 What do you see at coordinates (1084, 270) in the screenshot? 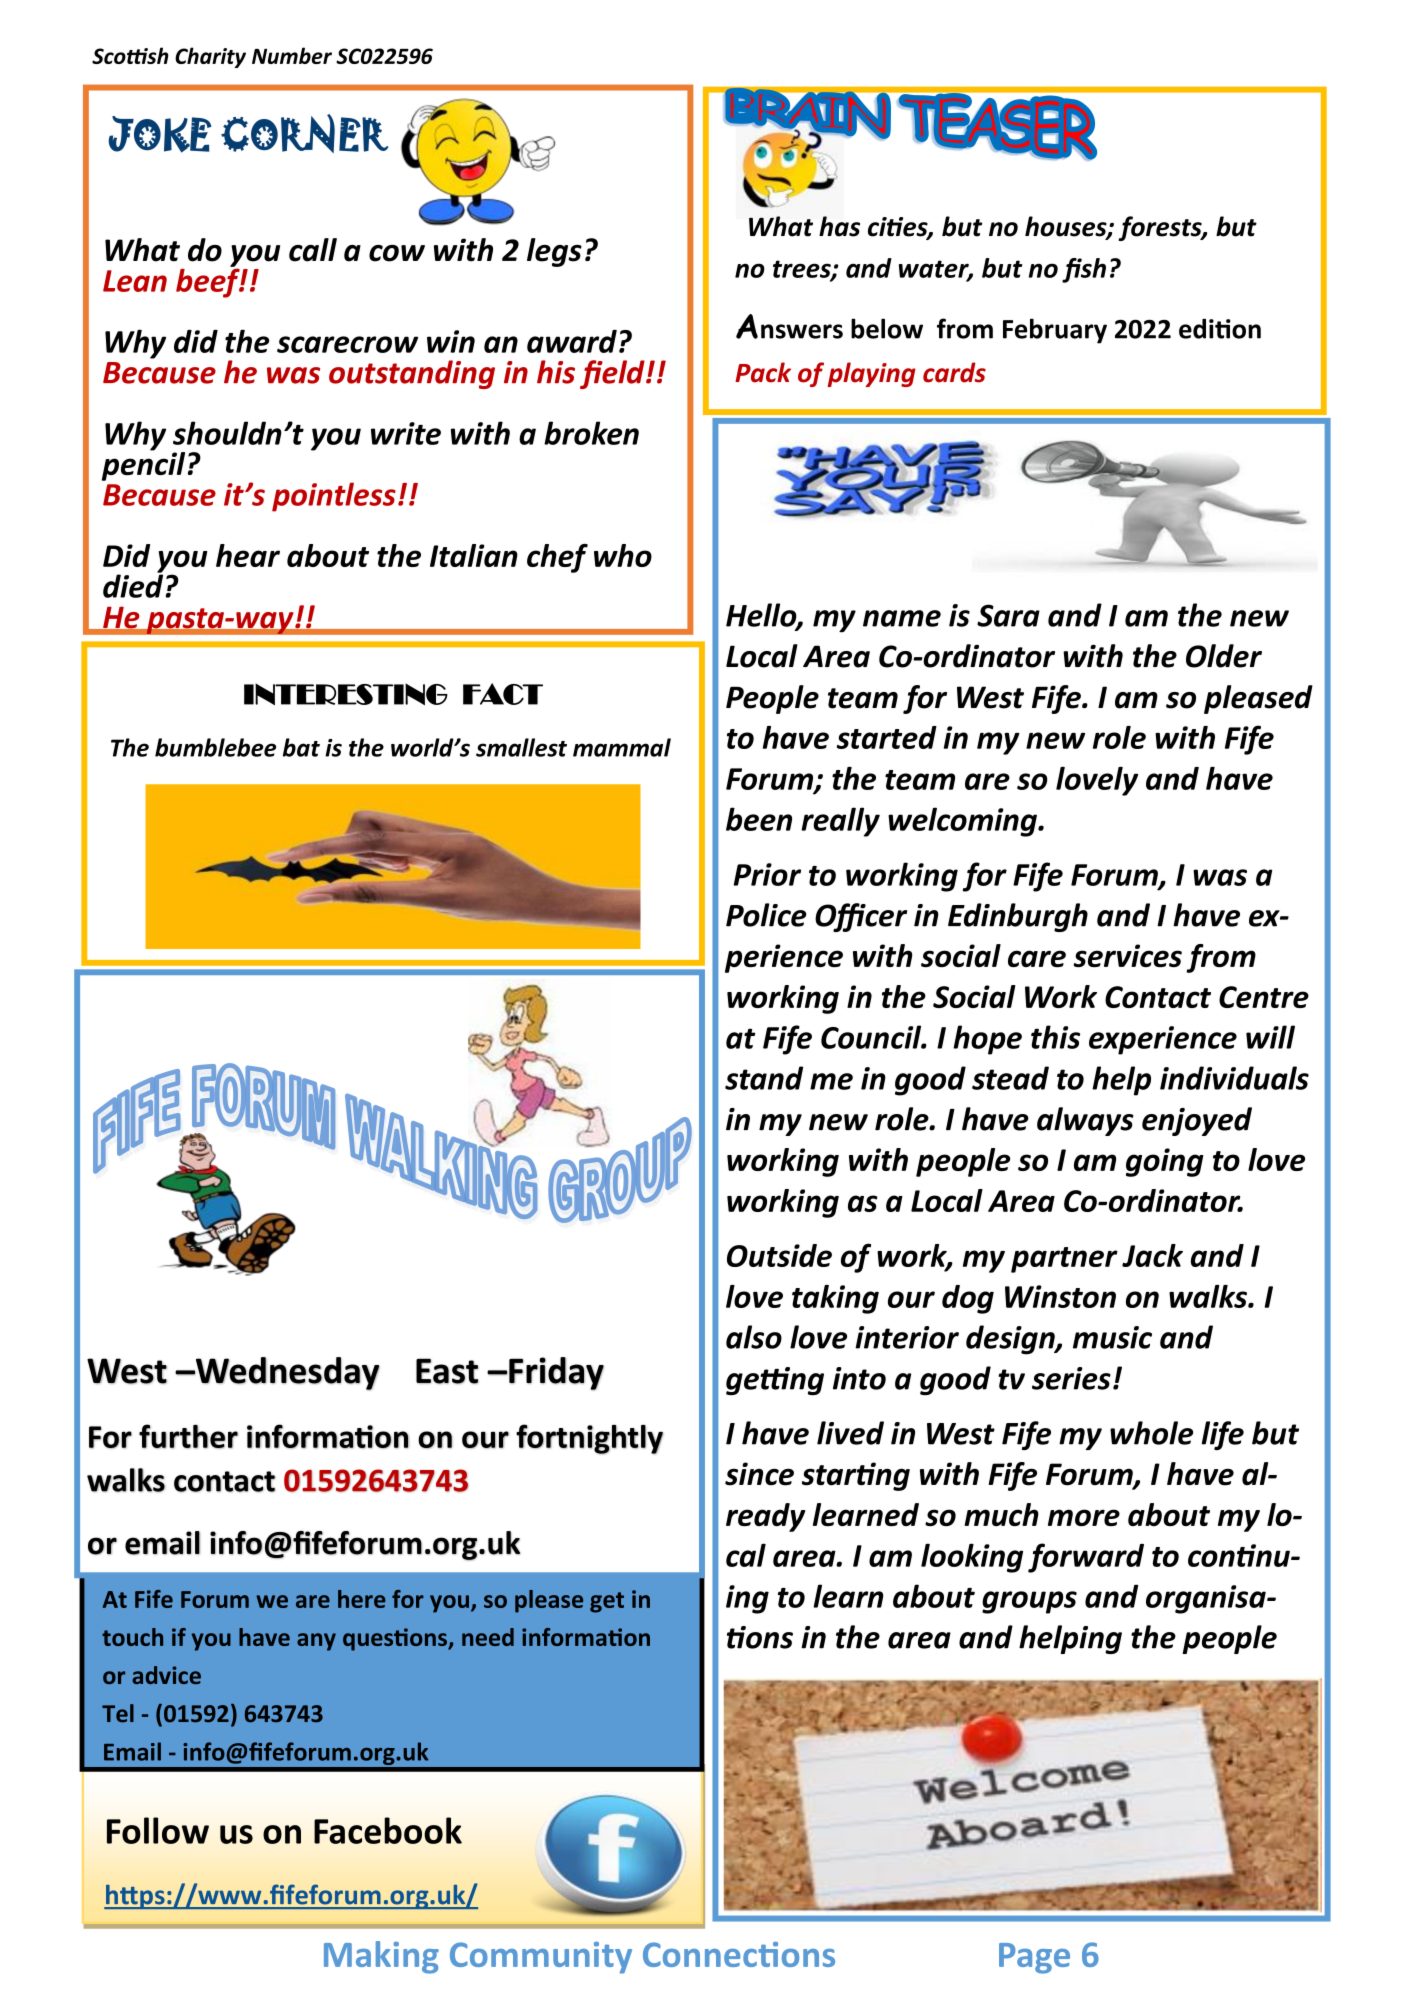
I see `fish` at bounding box center [1084, 270].
